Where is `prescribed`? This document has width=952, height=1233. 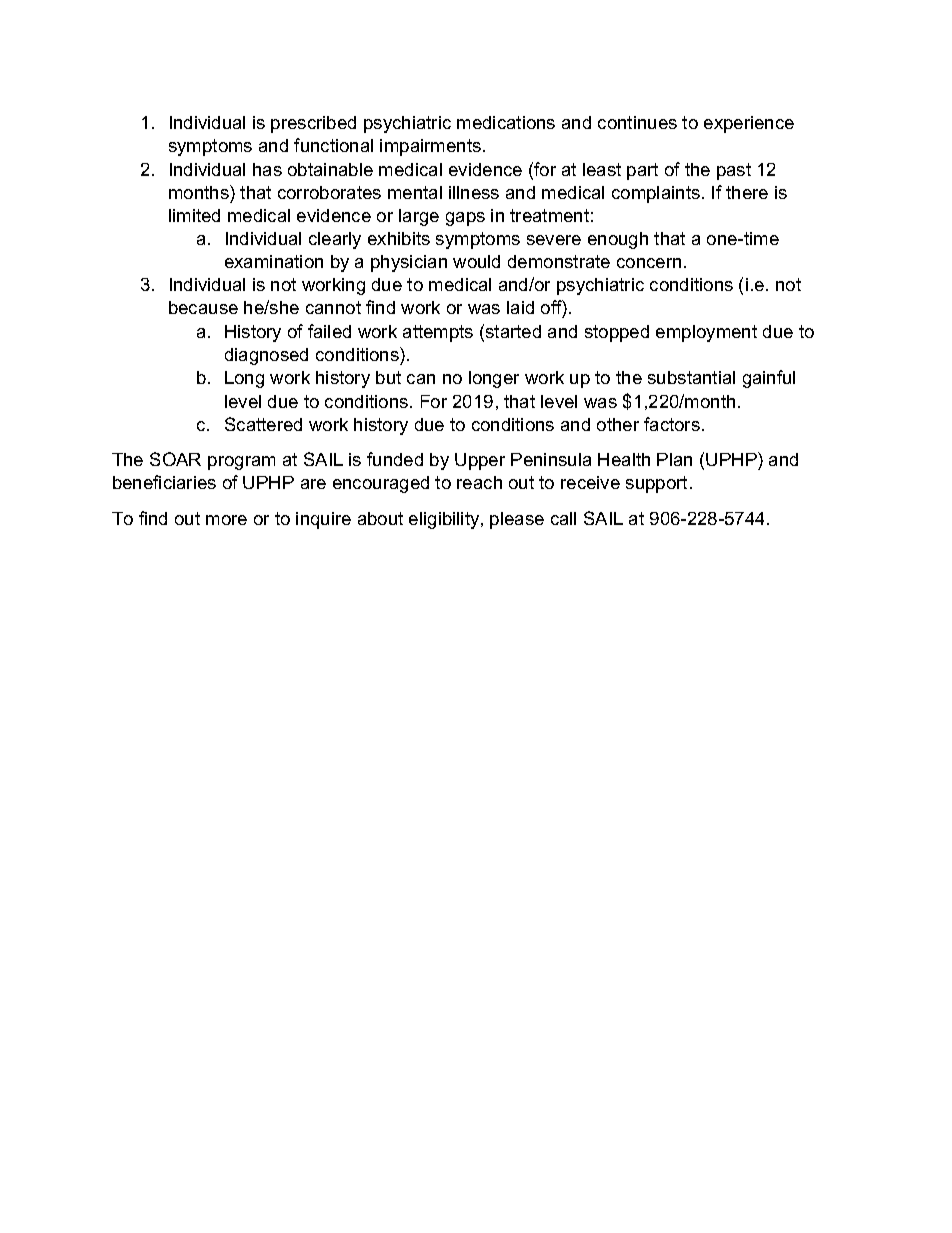
prescribed is located at coordinates (313, 124).
